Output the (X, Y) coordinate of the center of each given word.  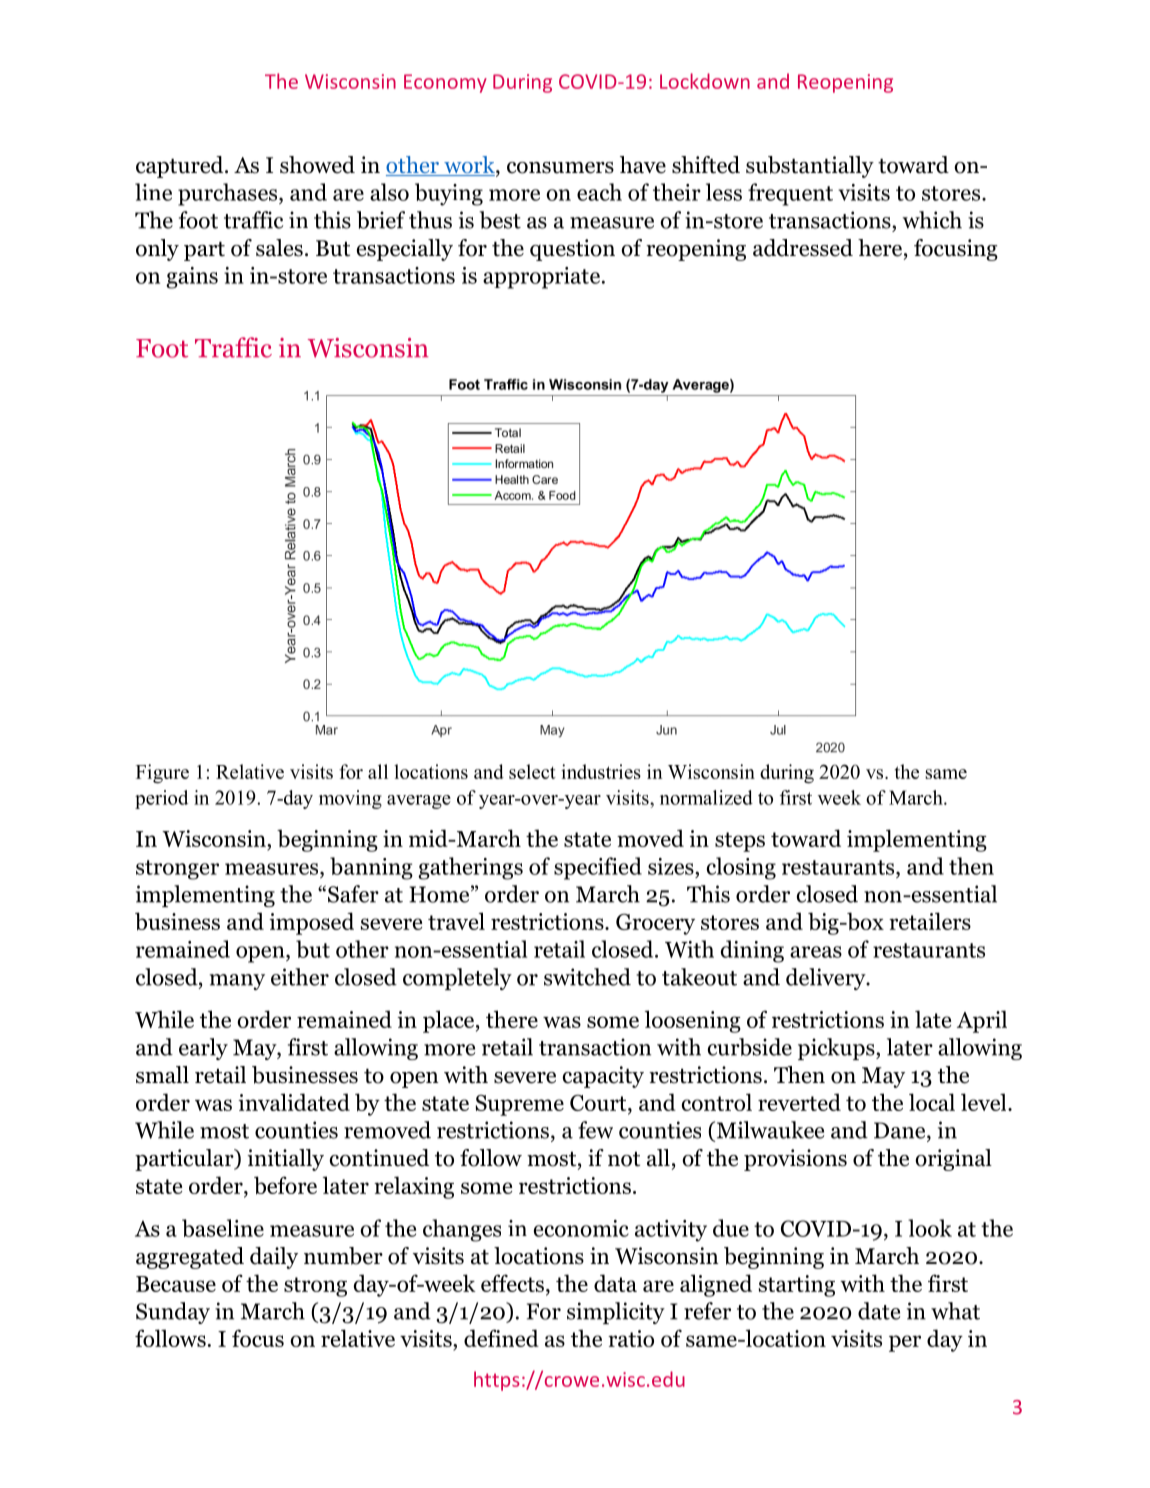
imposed (311, 923)
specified (598, 868)
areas (816, 952)
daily (274, 1258)
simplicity (616, 1313)
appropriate (541, 278)
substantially (810, 167)
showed (317, 165)
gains (192, 278)
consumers (560, 168)
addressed (803, 248)
